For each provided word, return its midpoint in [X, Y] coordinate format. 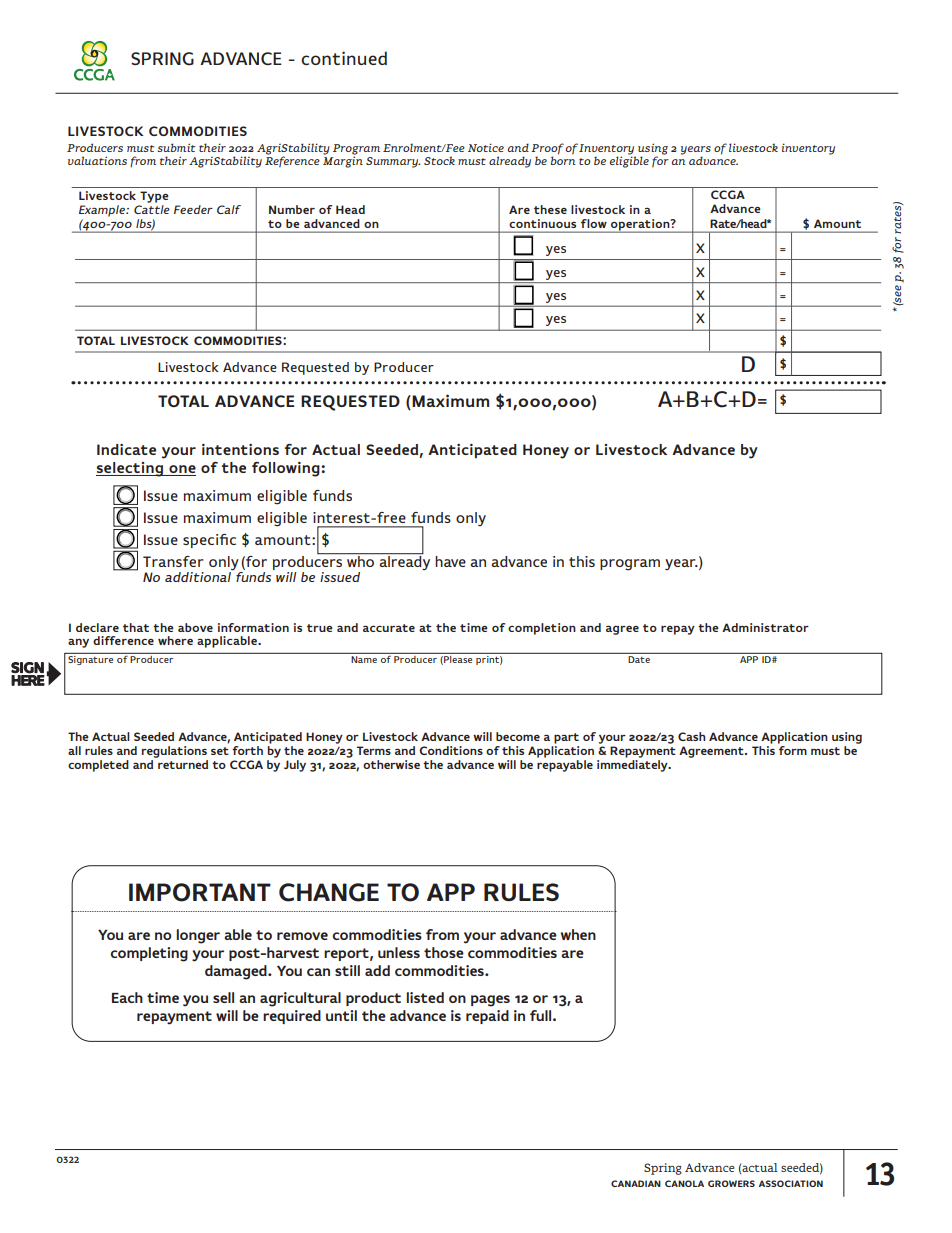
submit [176, 147]
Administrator [765, 627]
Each [127, 997]
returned [182, 763]
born [563, 159]
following [287, 469]
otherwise [391, 764]
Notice [486, 147]
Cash [692, 736]
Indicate [126, 449]
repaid [487, 1017]
